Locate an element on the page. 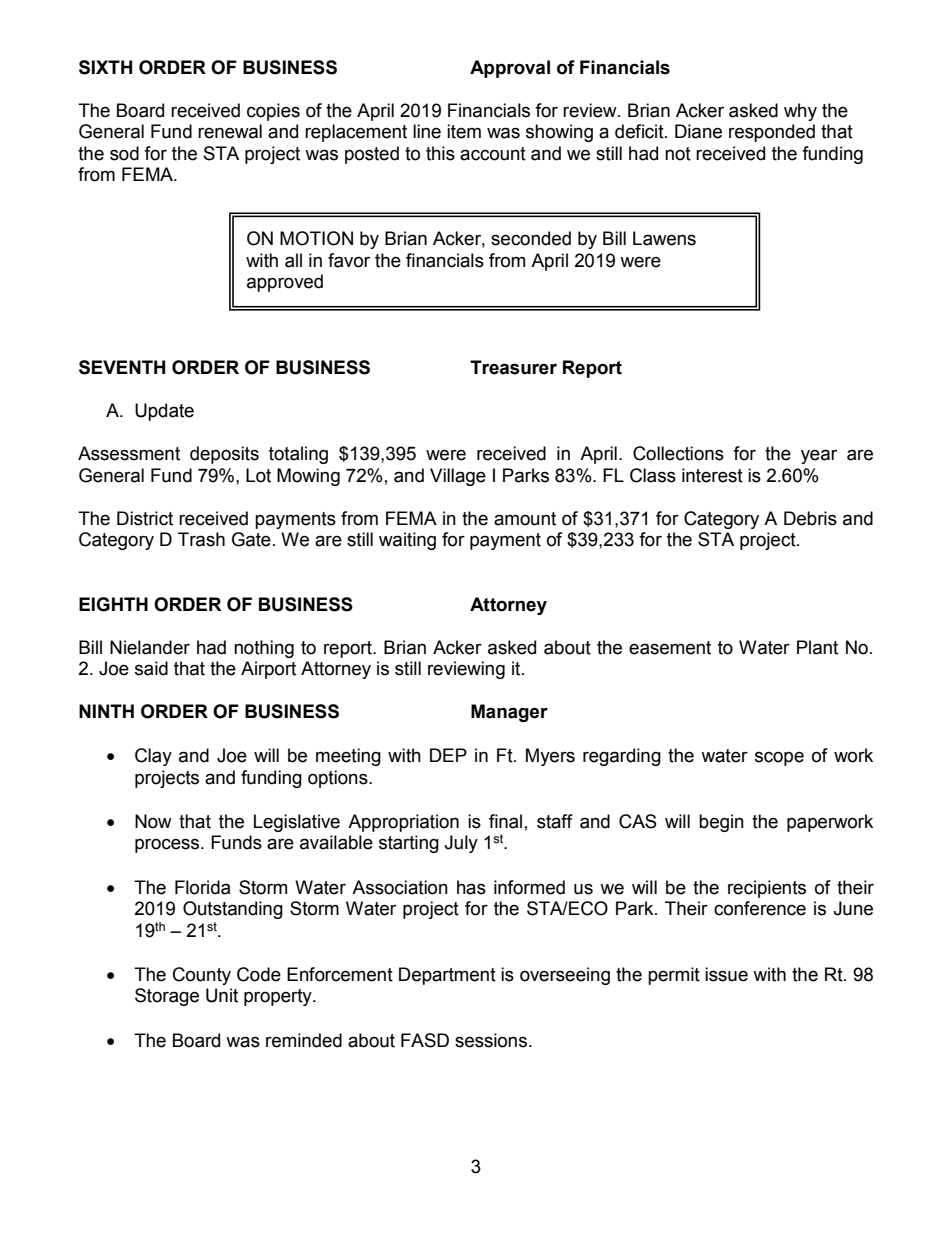  why is located at coordinates (800, 112).
